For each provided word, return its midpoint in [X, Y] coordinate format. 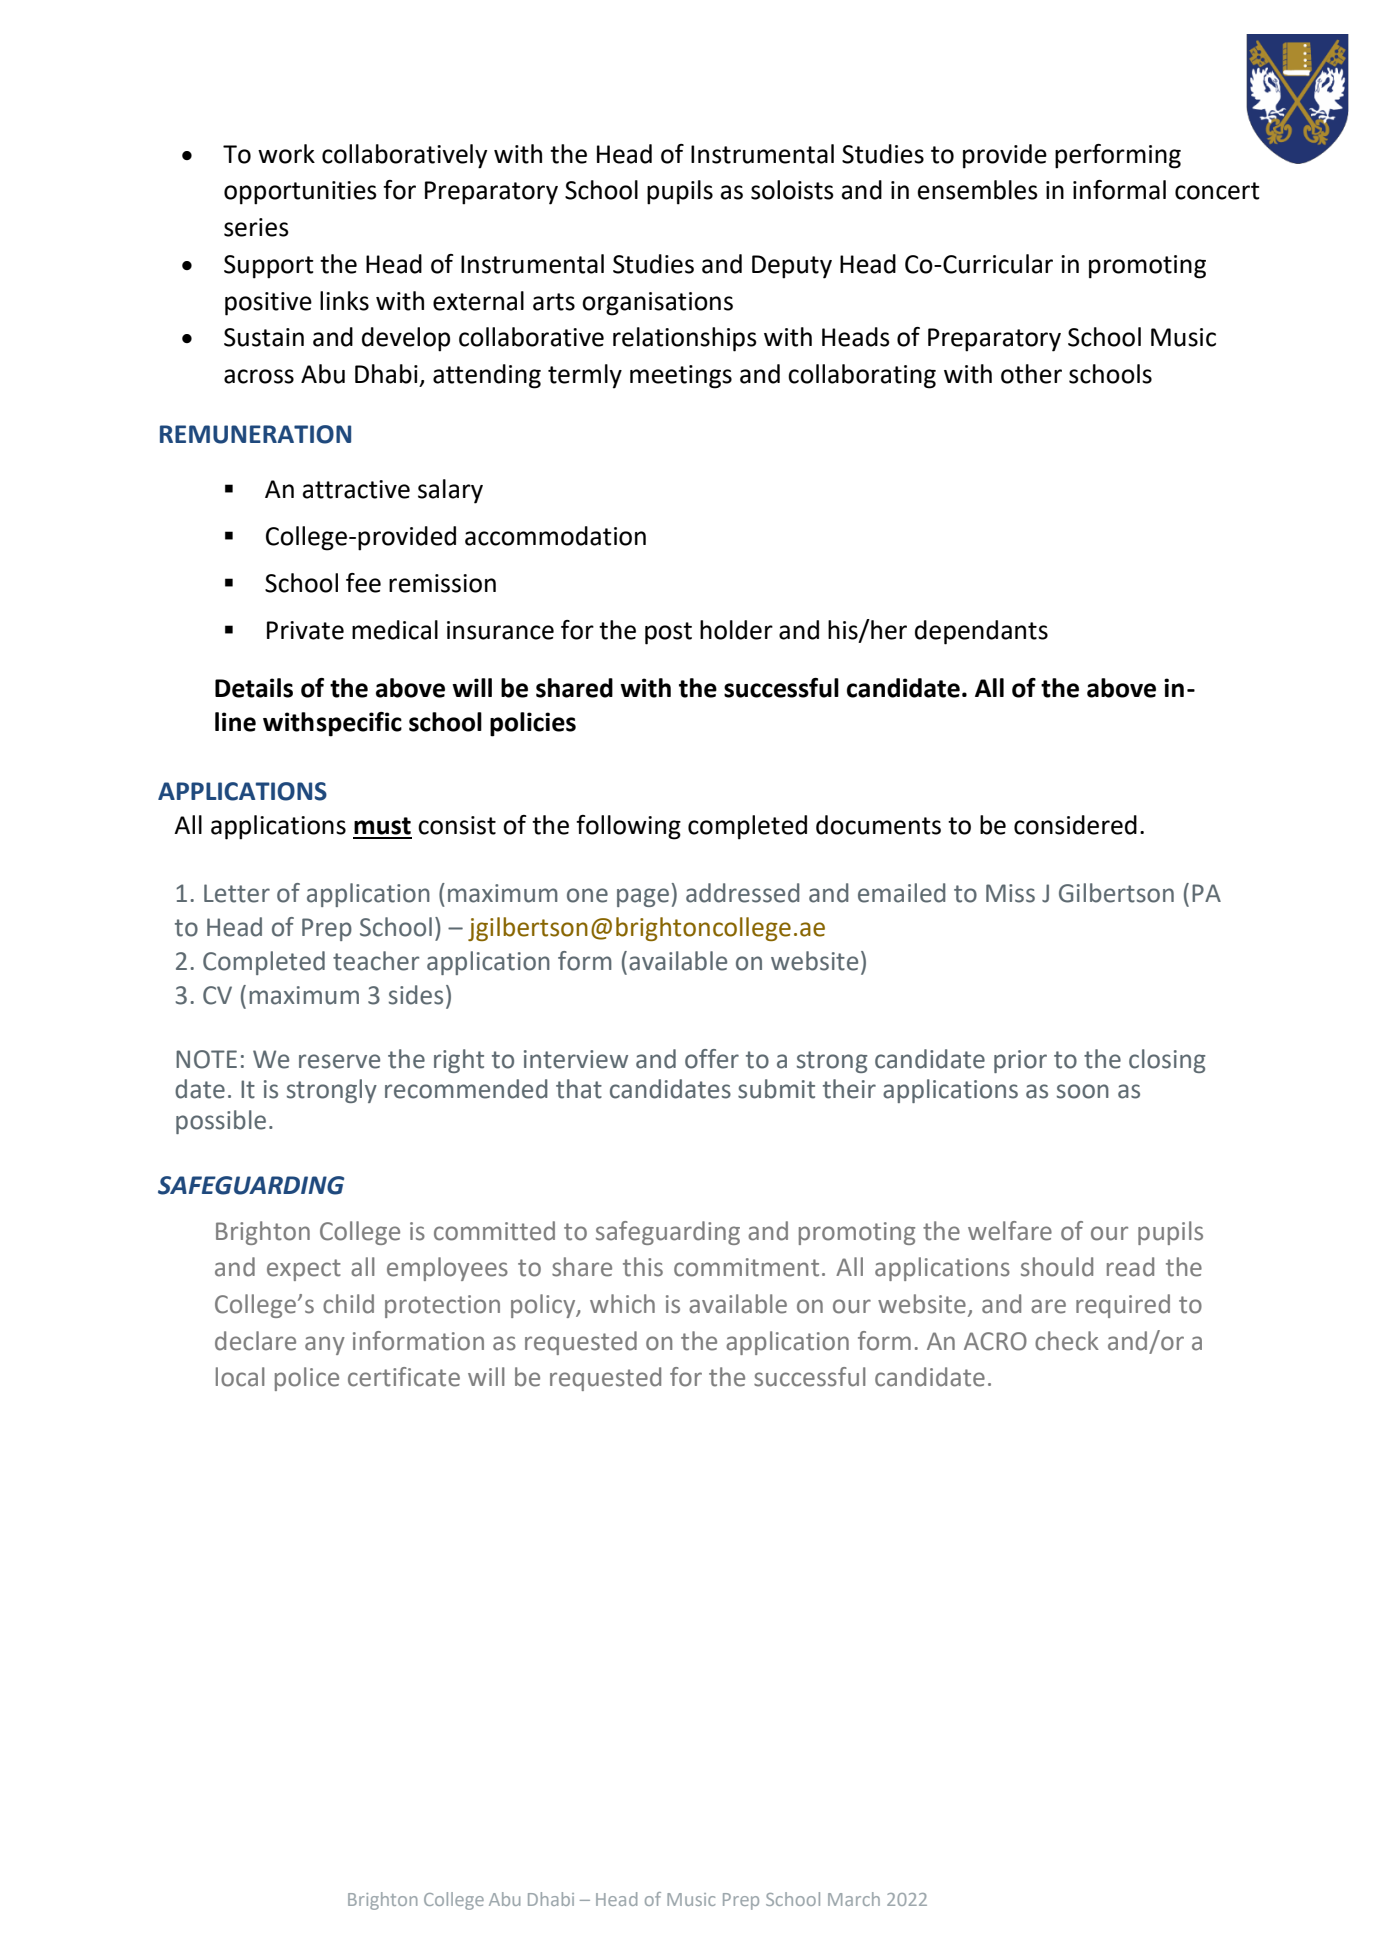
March [854, 1899]
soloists [792, 190]
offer [712, 1059]
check [1067, 1341]
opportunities [300, 193]
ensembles [978, 190]
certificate [404, 1377]
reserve [339, 1061]
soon [1083, 1091]
